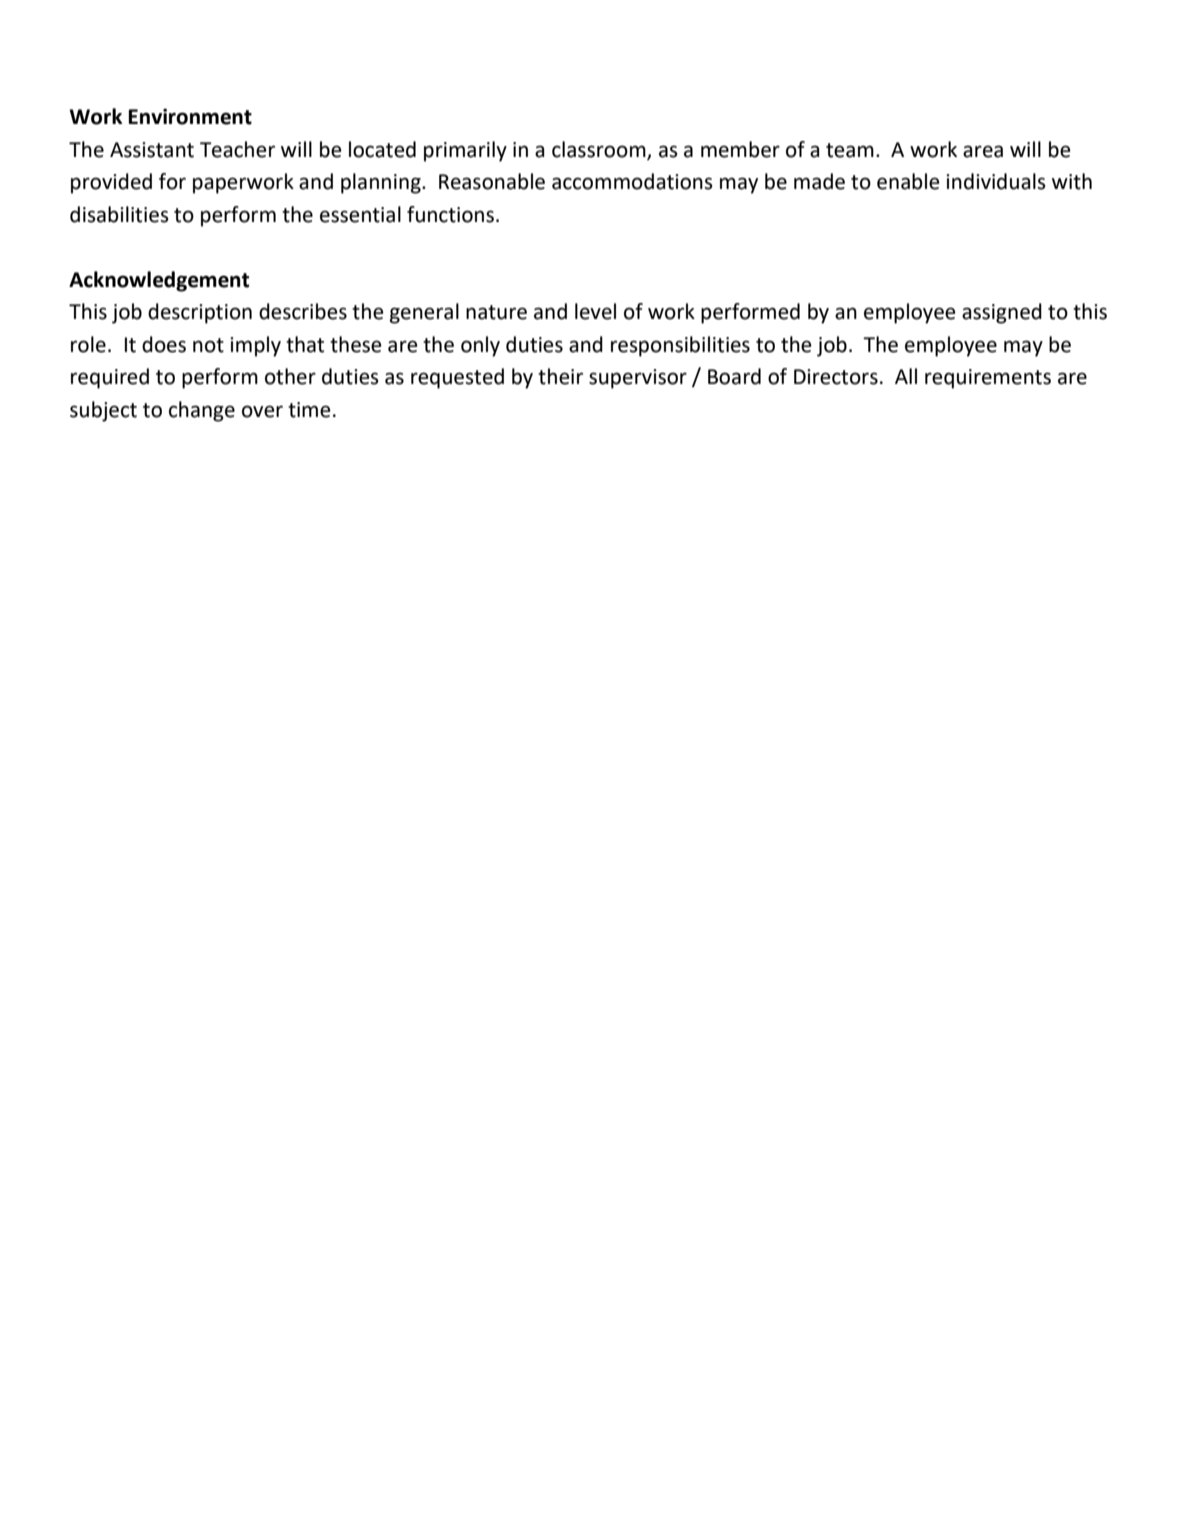 The image size is (1182, 1530). Describe the element at coordinates (638, 379) in the screenshot. I see `supervisor` at that location.
